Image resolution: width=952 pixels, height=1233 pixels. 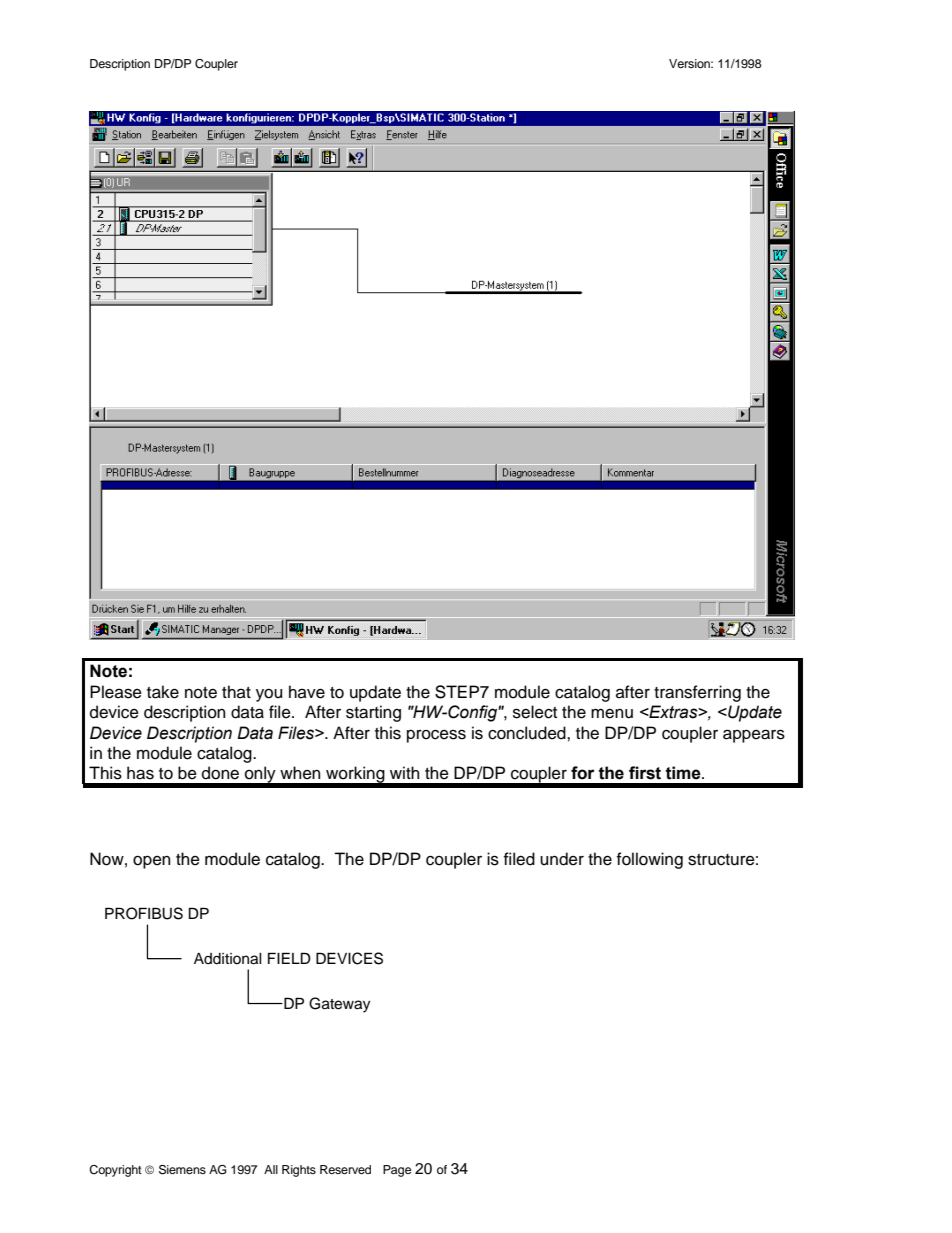 What do you see at coordinates (397, 1171) in the screenshot?
I see `Page` at bounding box center [397, 1171].
